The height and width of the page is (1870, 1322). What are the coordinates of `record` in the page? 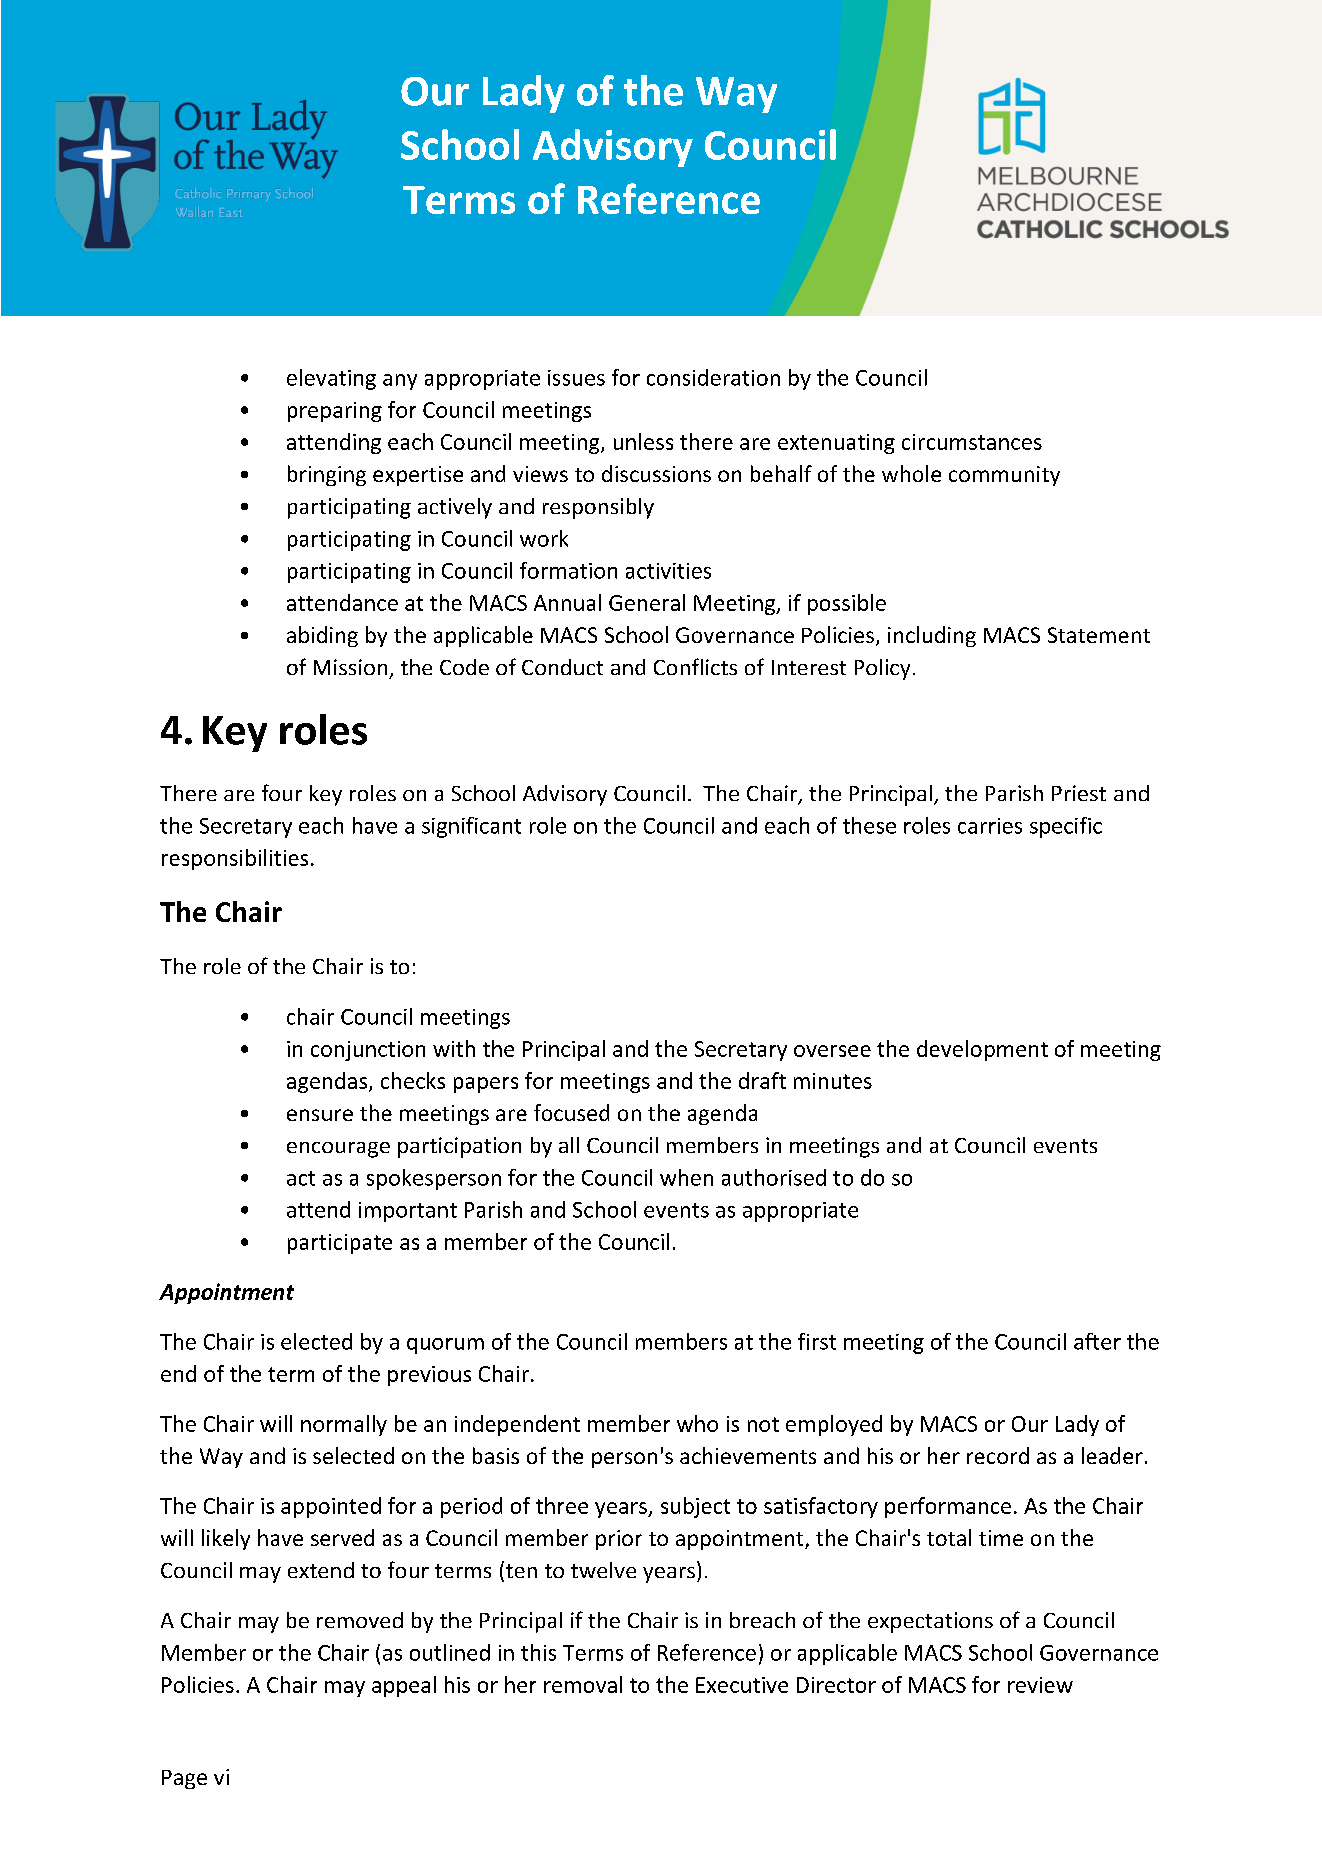 It's located at (998, 1455).
